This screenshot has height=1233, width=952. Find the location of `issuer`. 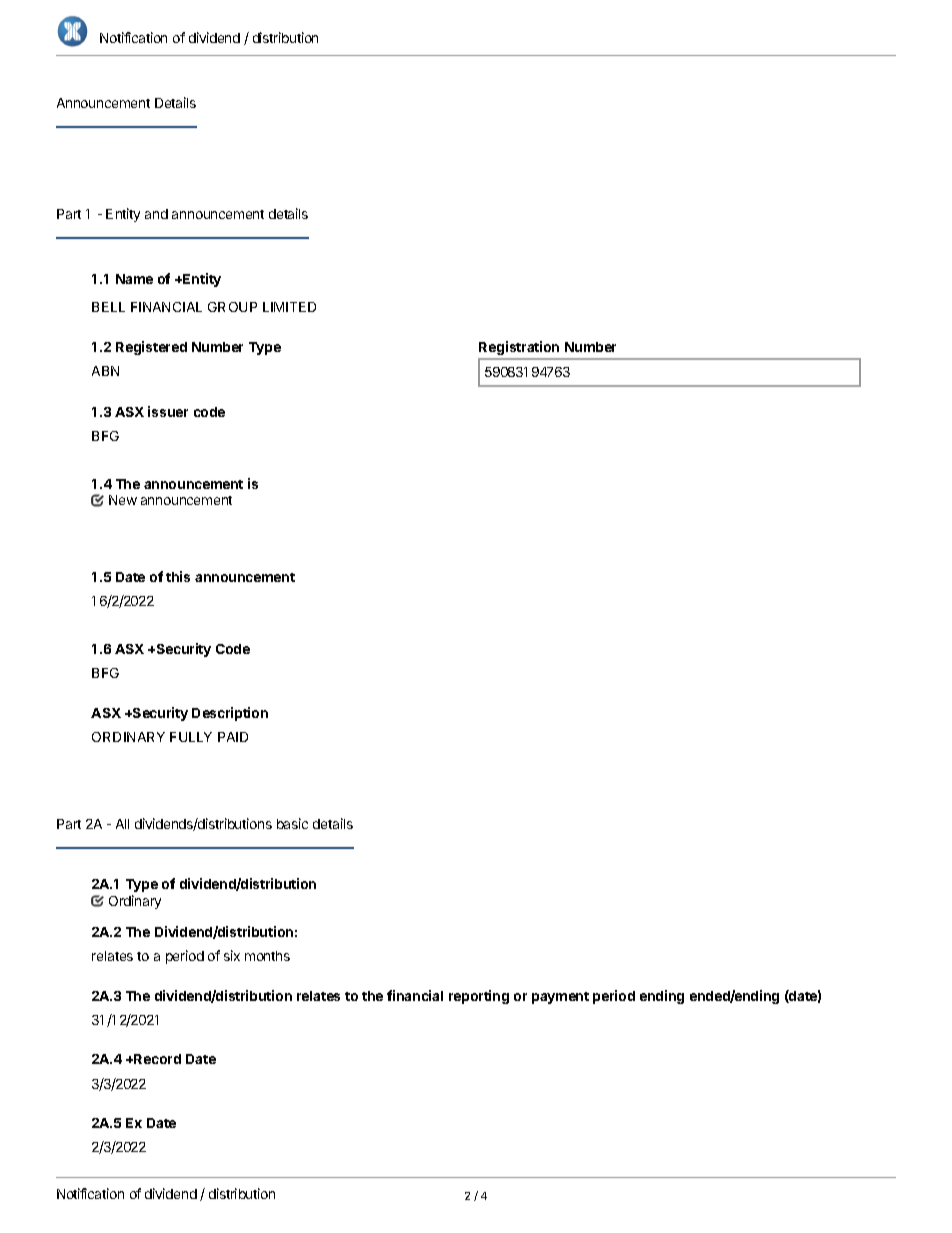

issuer is located at coordinates (168, 411).
